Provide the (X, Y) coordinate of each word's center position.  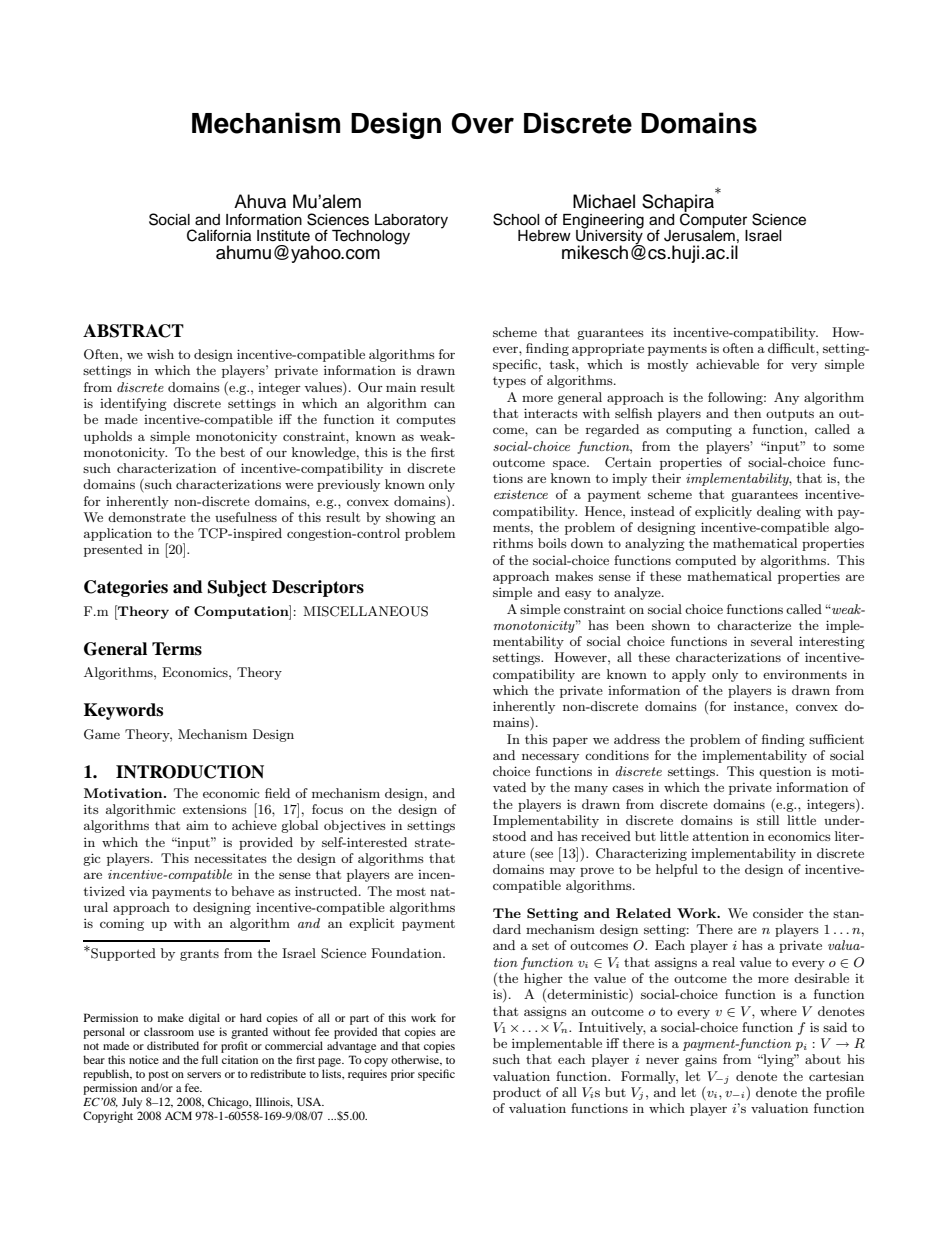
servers (204, 1075)
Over (482, 123)
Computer (713, 220)
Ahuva (260, 201)
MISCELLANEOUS (365, 611)
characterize (754, 625)
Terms (177, 649)
